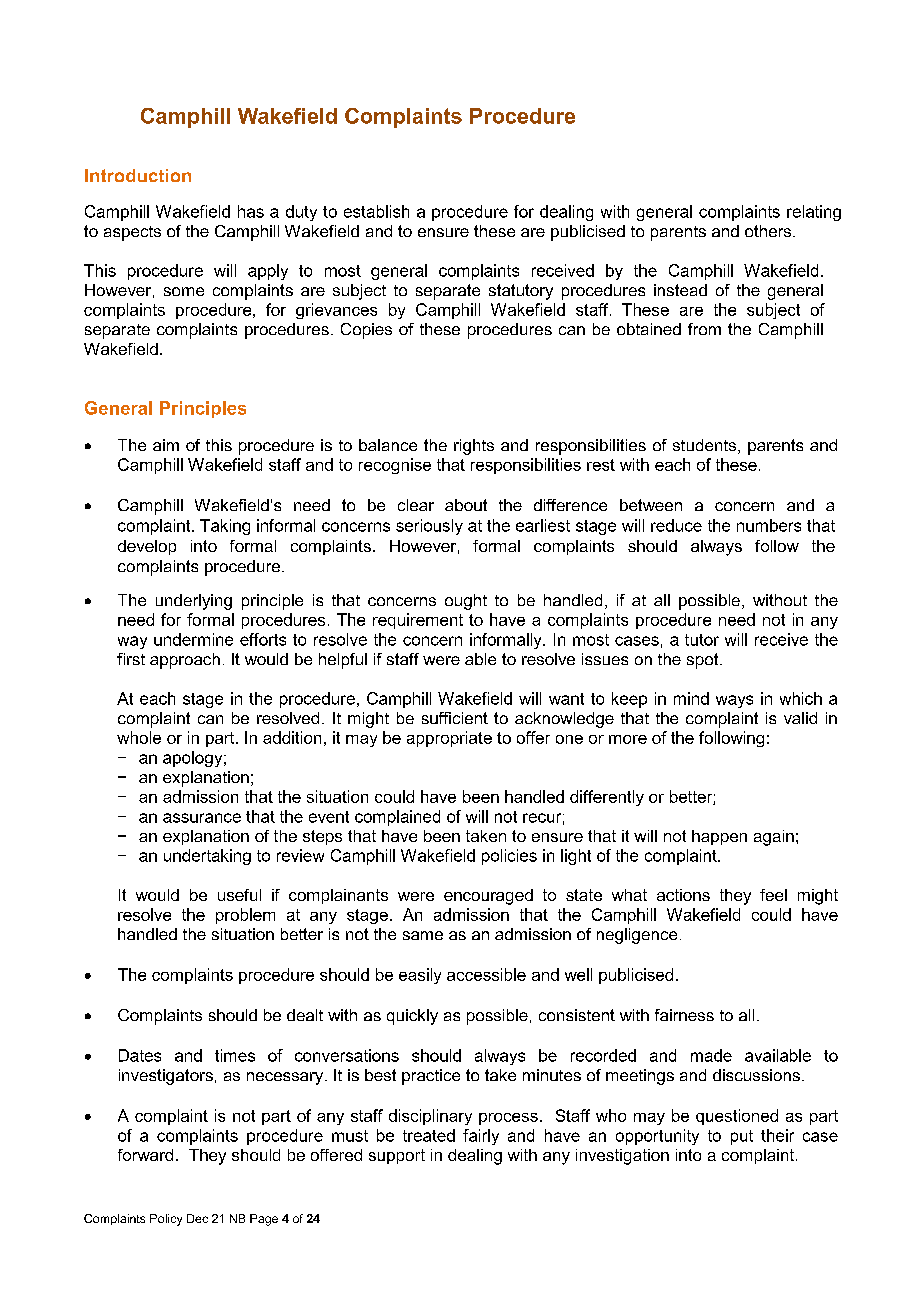 The height and width of the document is (1308, 924). I want to click on Dec, so click(197, 1218).
